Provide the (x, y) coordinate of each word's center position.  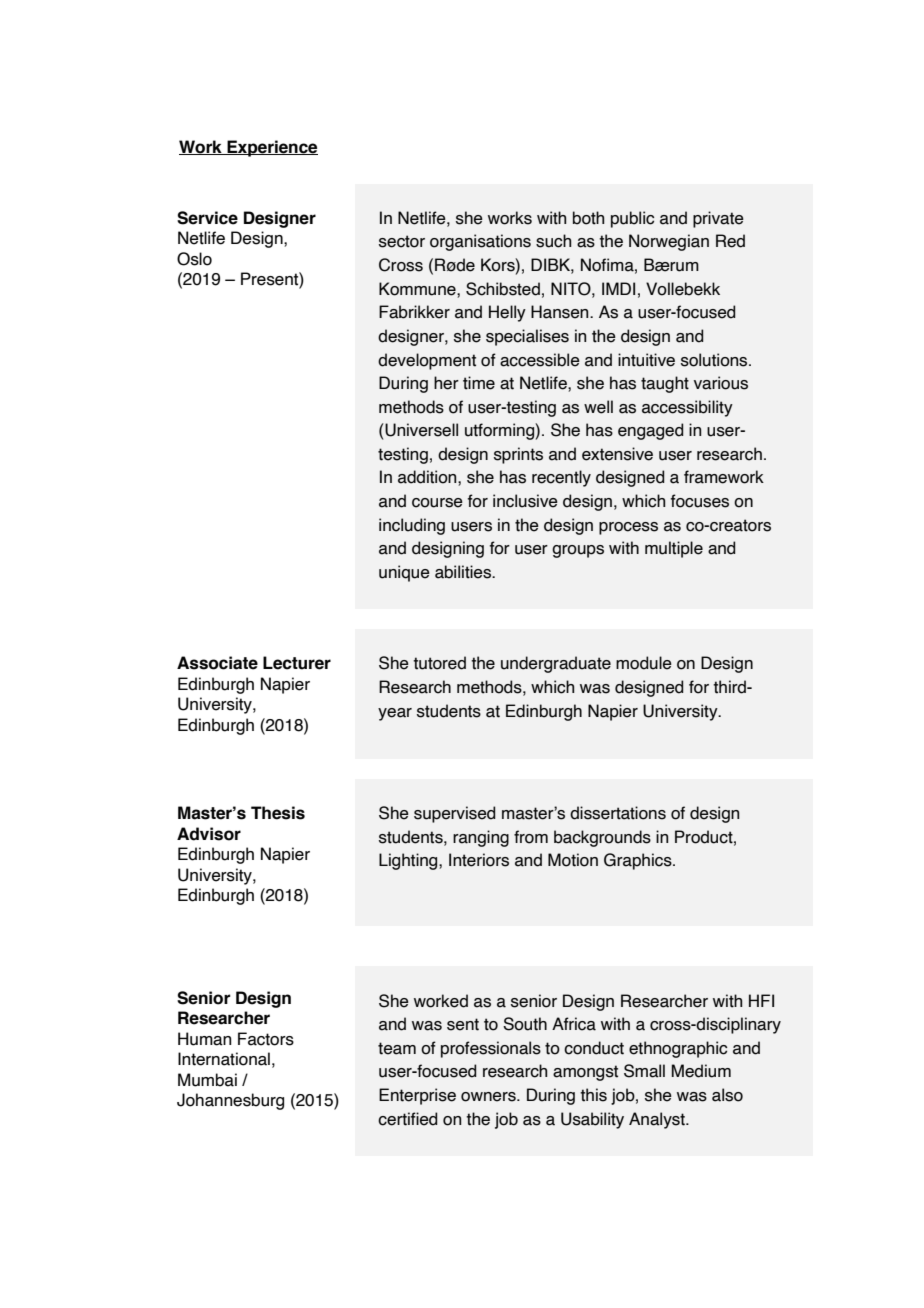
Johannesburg (230, 1101)
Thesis (278, 813)
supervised (454, 814)
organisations (480, 242)
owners (489, 1097)
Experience (271, 148)
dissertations (618, 813)
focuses (700, 501)
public (632, 219)
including (412, 526)
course (437, 503)
